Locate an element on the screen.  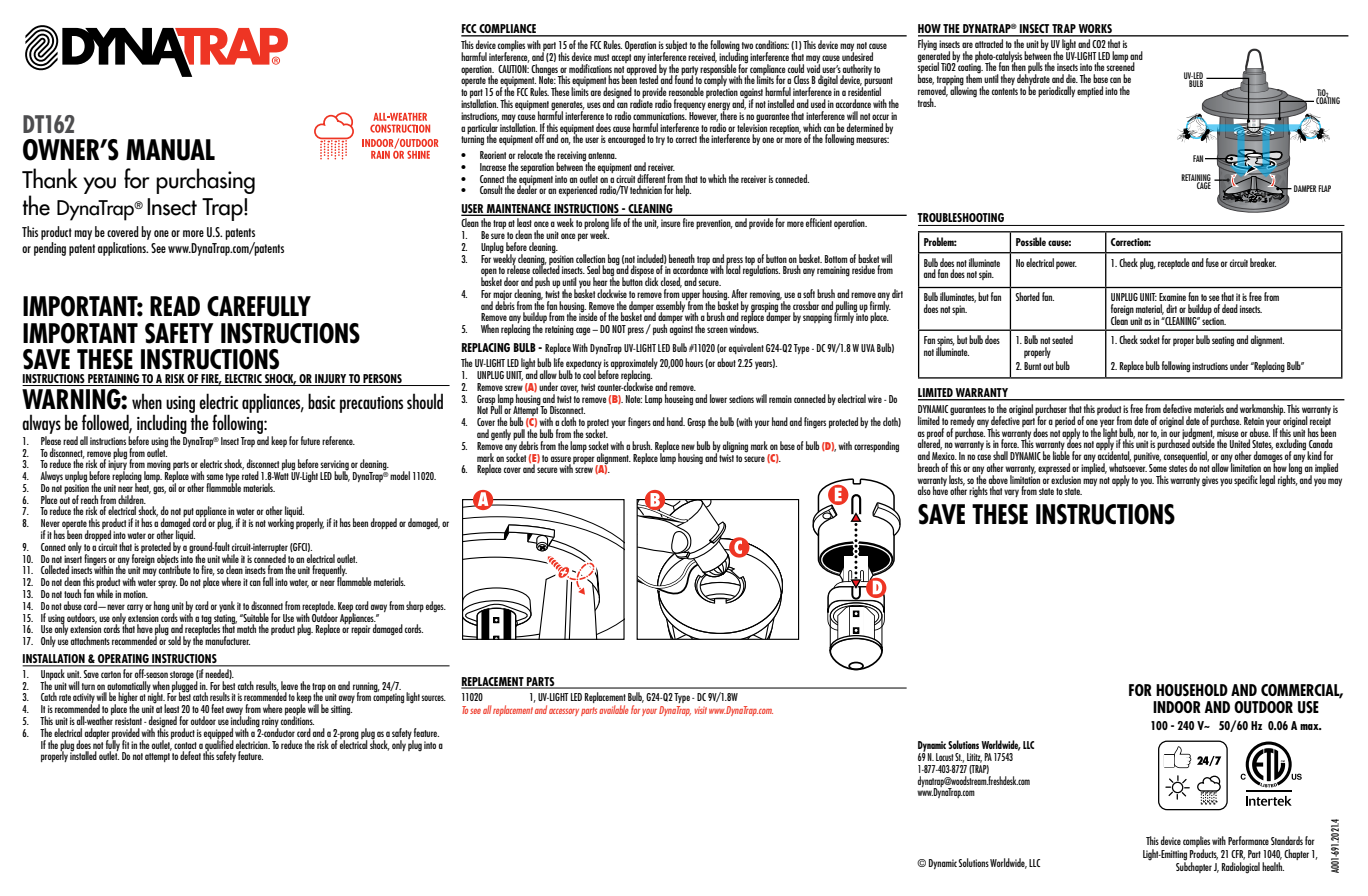
accept is located at coordinates (621, 58).
